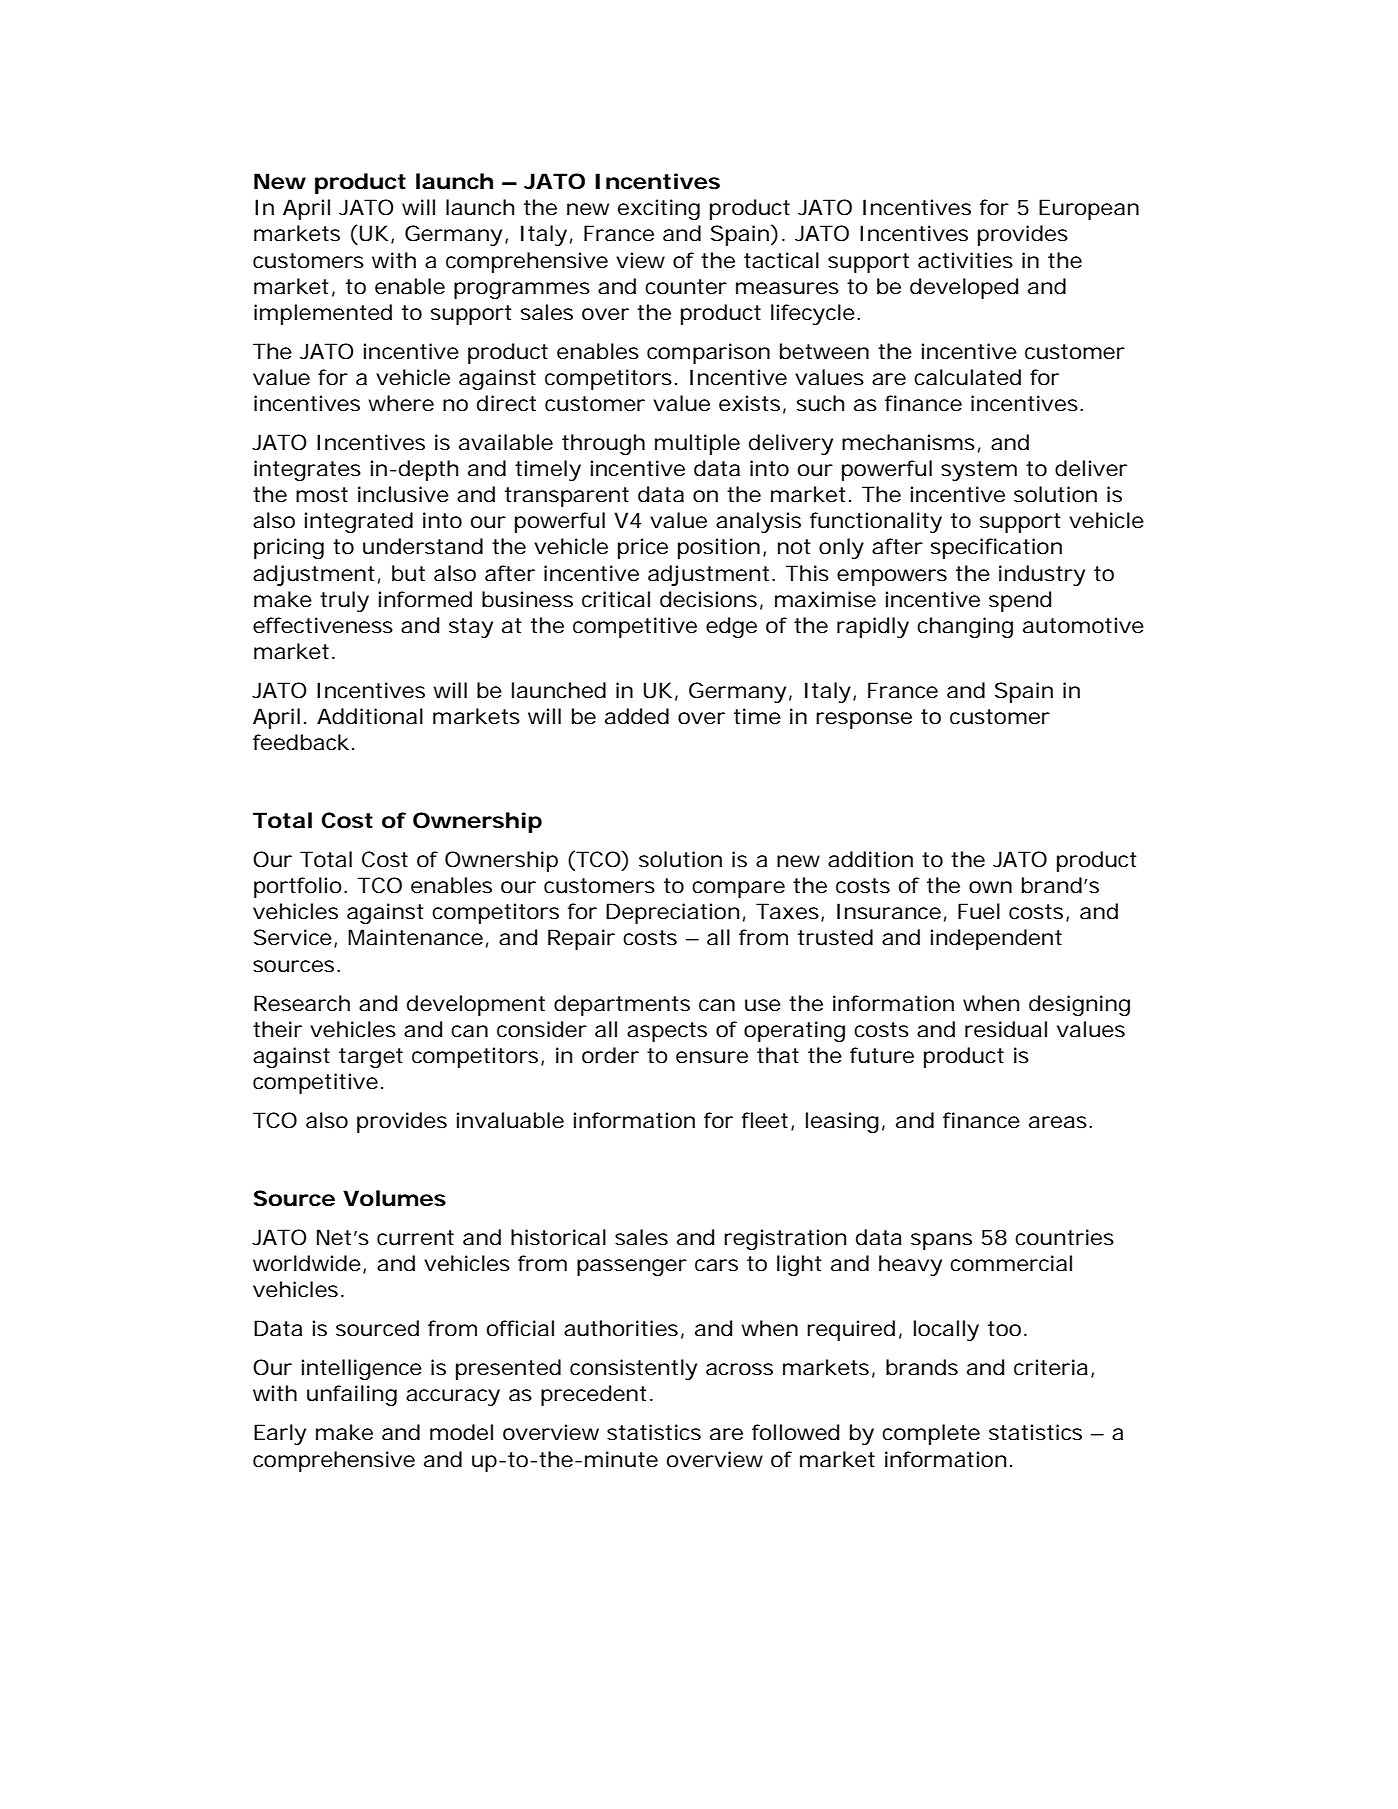  I want to click on developed, so click(964, 288).
